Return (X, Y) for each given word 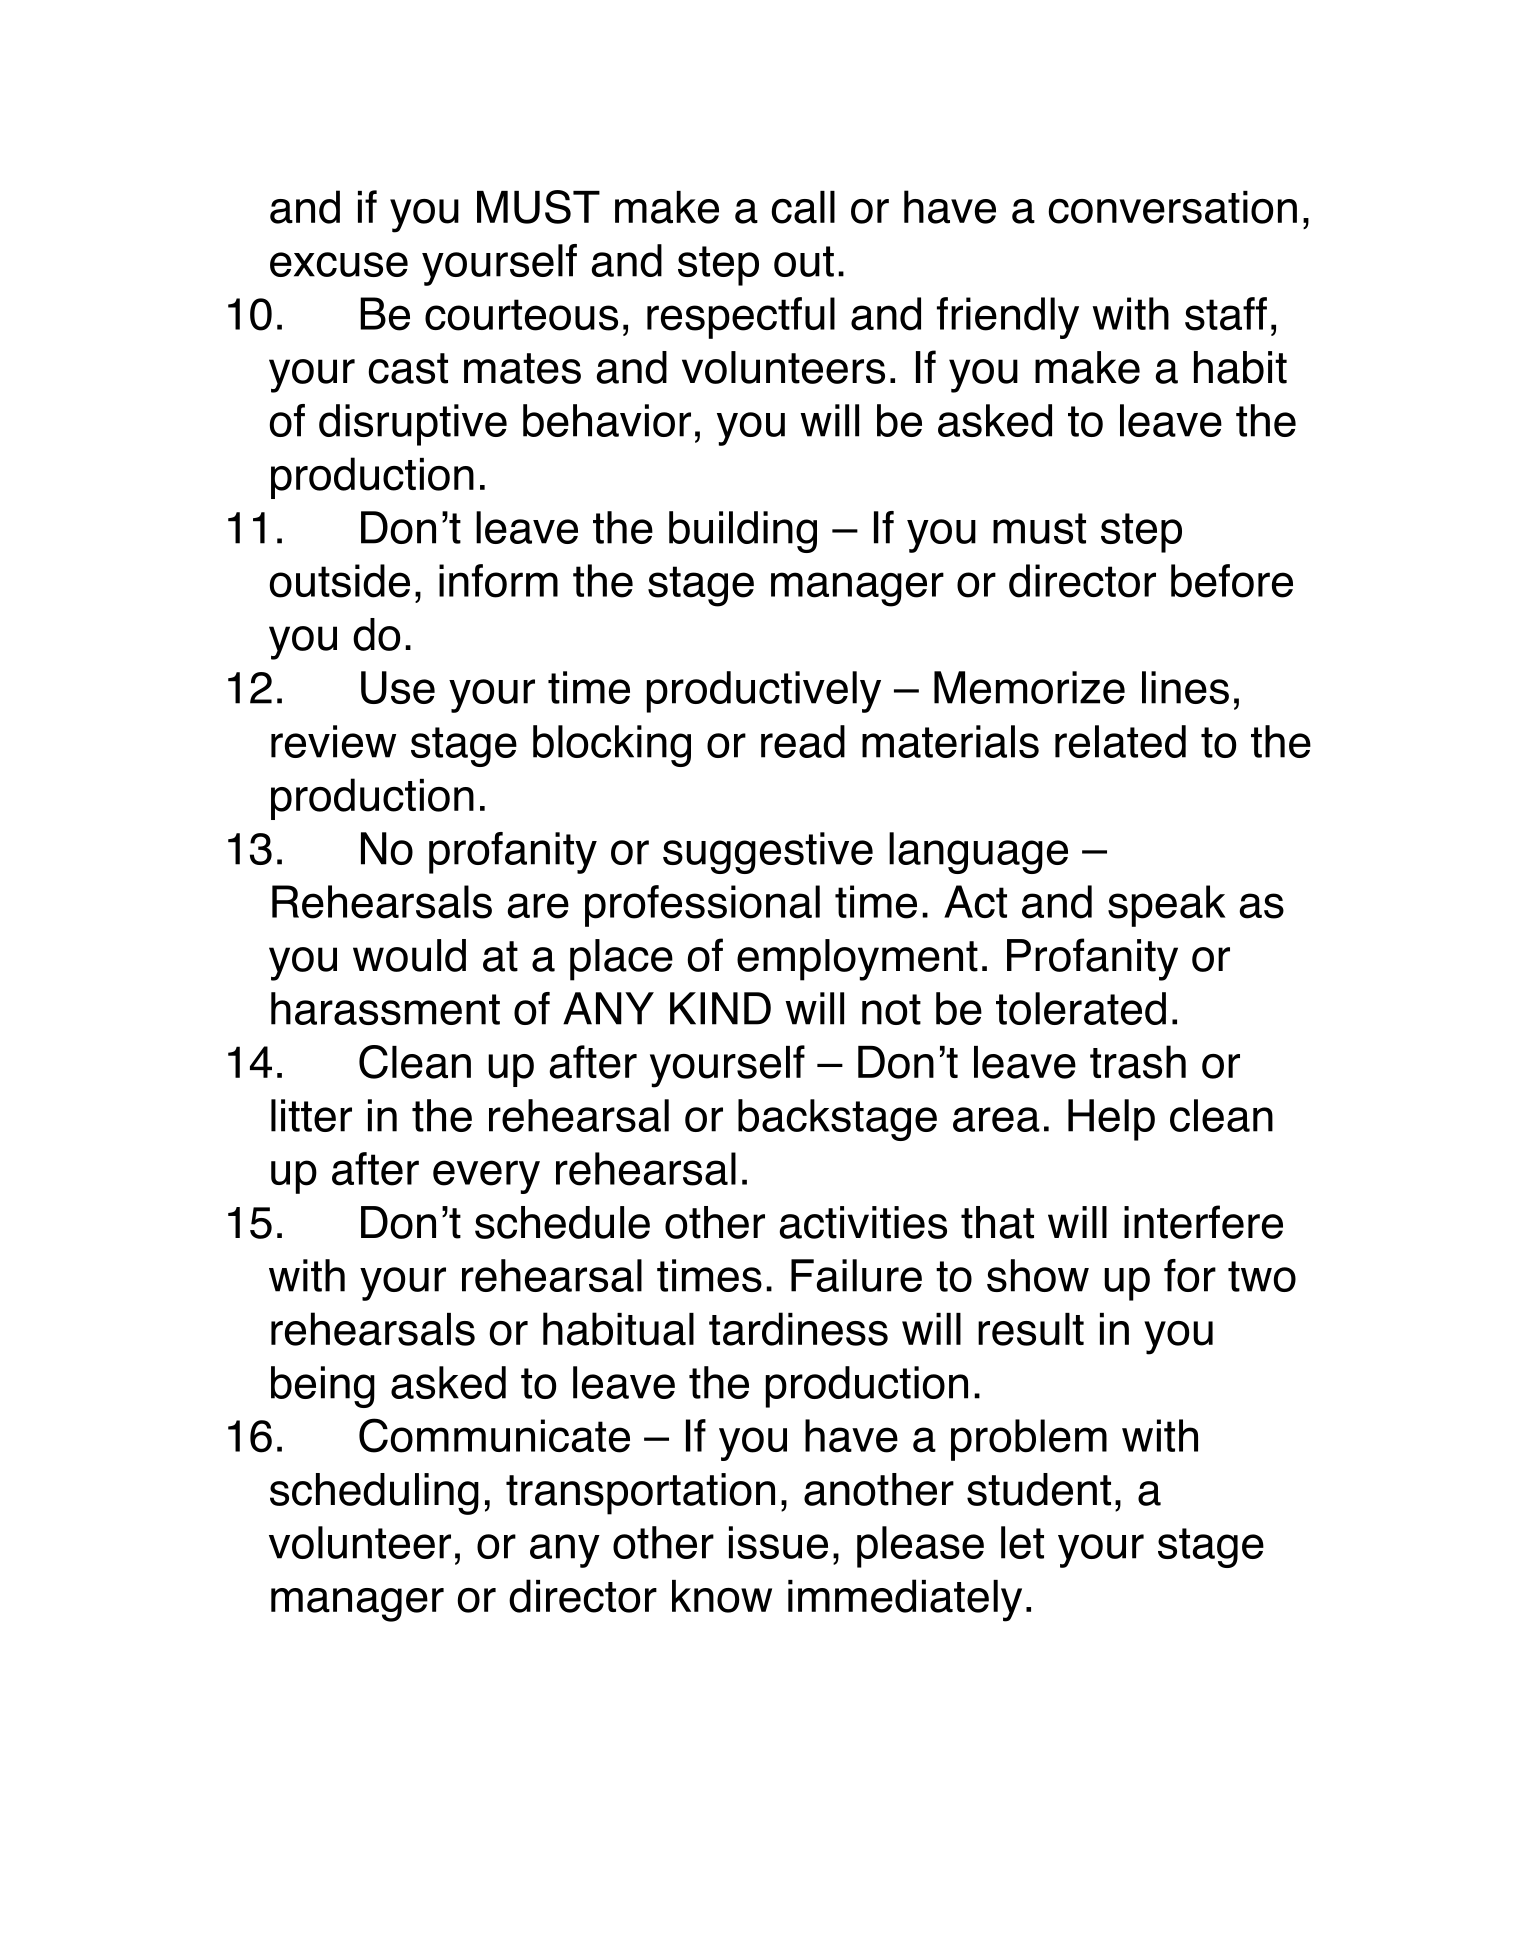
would (409, 955)
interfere (1203, 1222)
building (743, 532)
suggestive (768, 853)
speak (1167, 906)
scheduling (374, 1494)
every (486, 1177)
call (803, 207)
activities (863, 1222)
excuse (339, 264)
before (1232, 581)
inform (498, 581)
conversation (1172, 207)
